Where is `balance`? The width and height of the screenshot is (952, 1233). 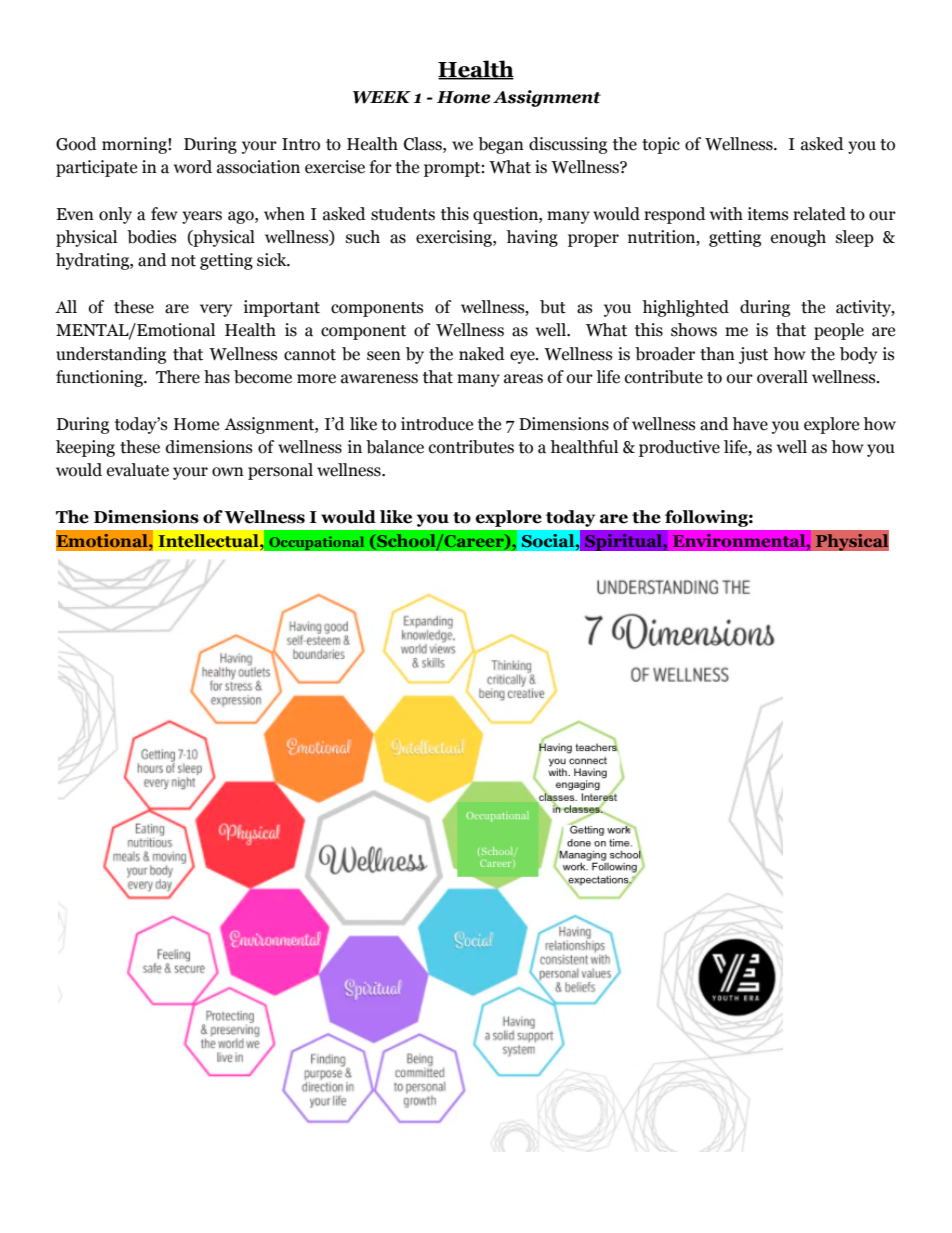
balance is located at coordinates (395, 447).
